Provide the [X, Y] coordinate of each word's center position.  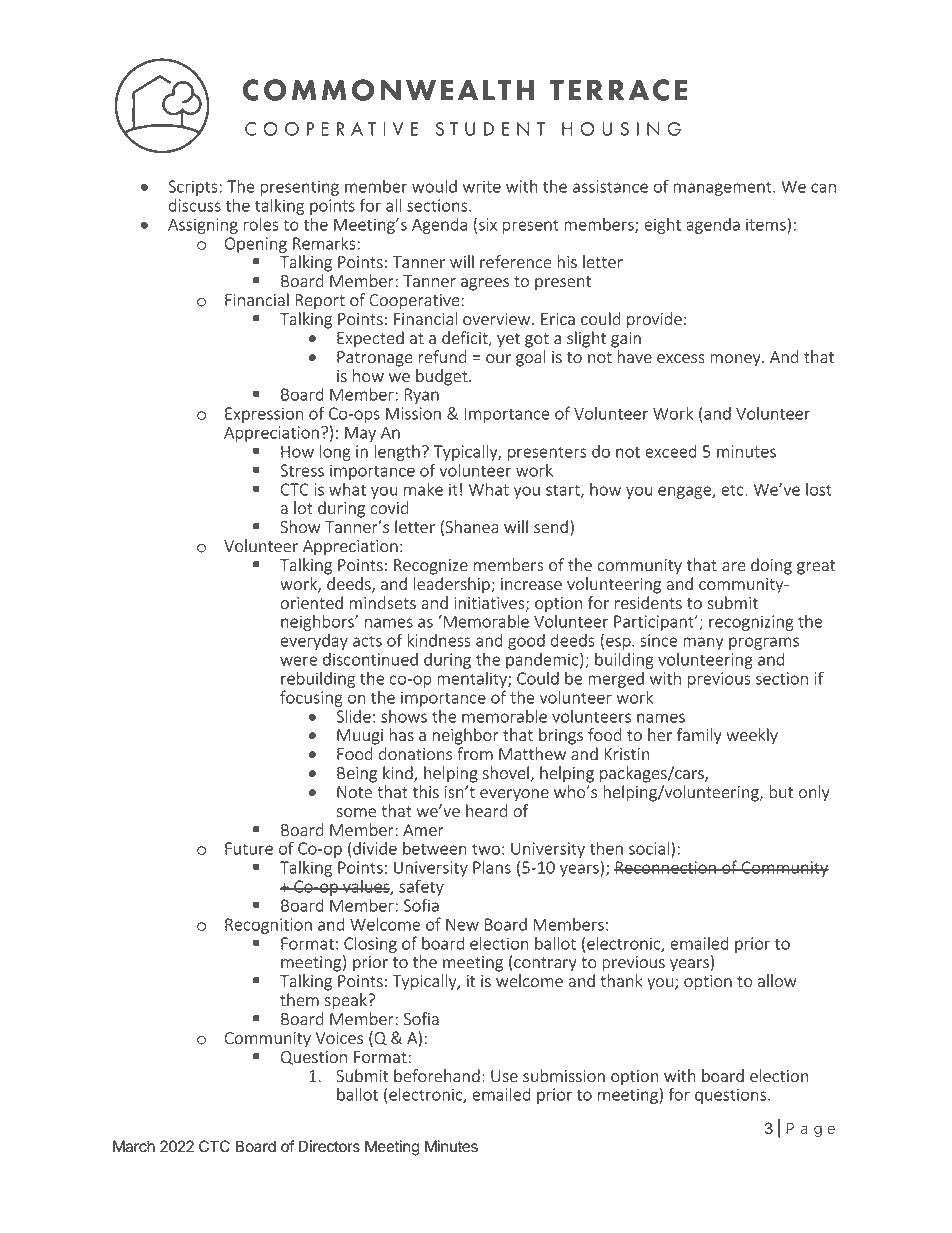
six [488, 224]
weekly [752, 736]
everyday [314, 642]
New [462, 924]
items [766, 224]
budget [443, 377]
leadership [453, 585]
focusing [311, 698]
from [475, 754]
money [736, 360]
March [134, 1146]
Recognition [268, 926]
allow [777, 981]
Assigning [203, 226]
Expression [264, 415]
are [734, 567]
